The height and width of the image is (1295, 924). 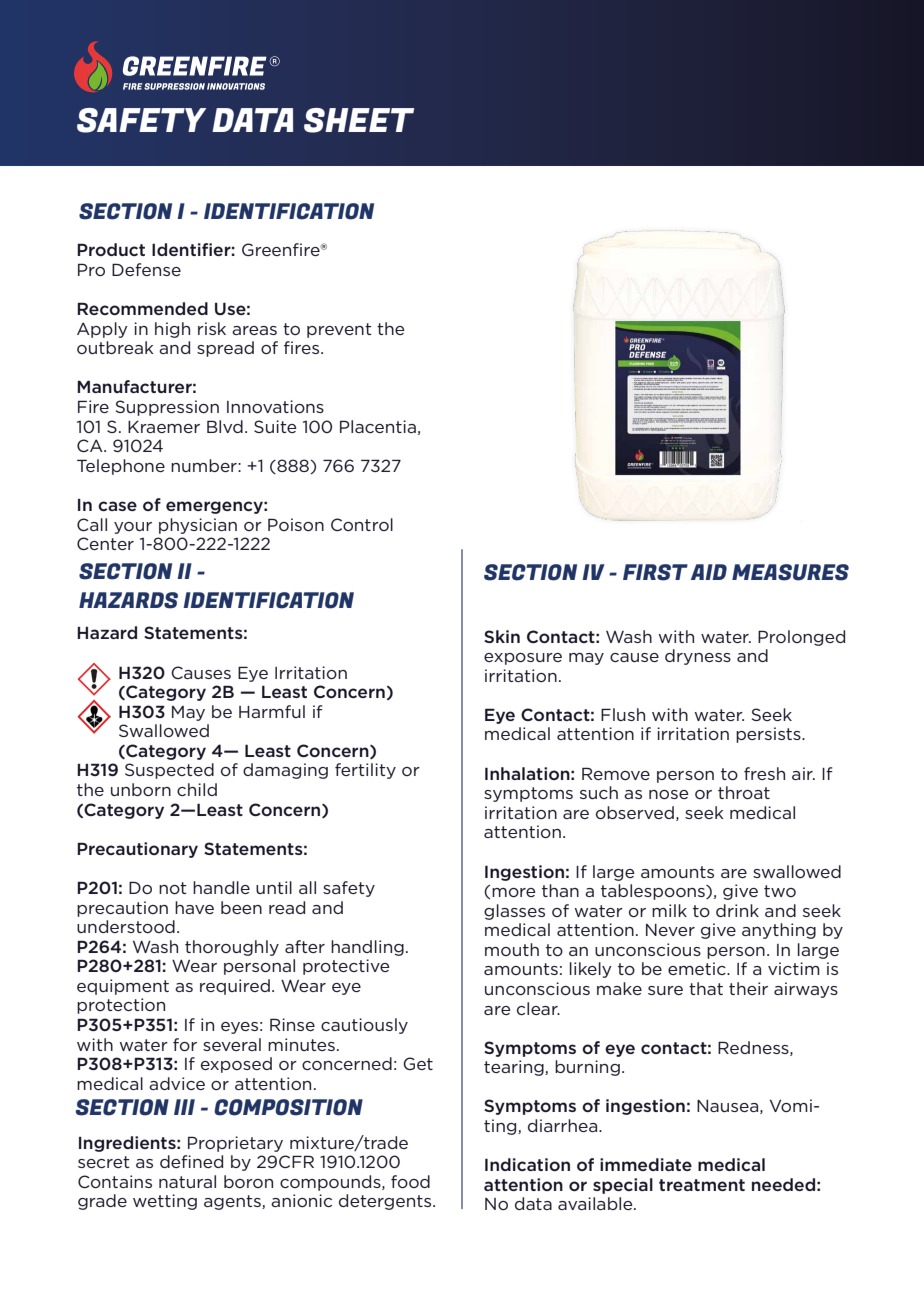 I want to click on fertility, so click(x=365, y=771).
